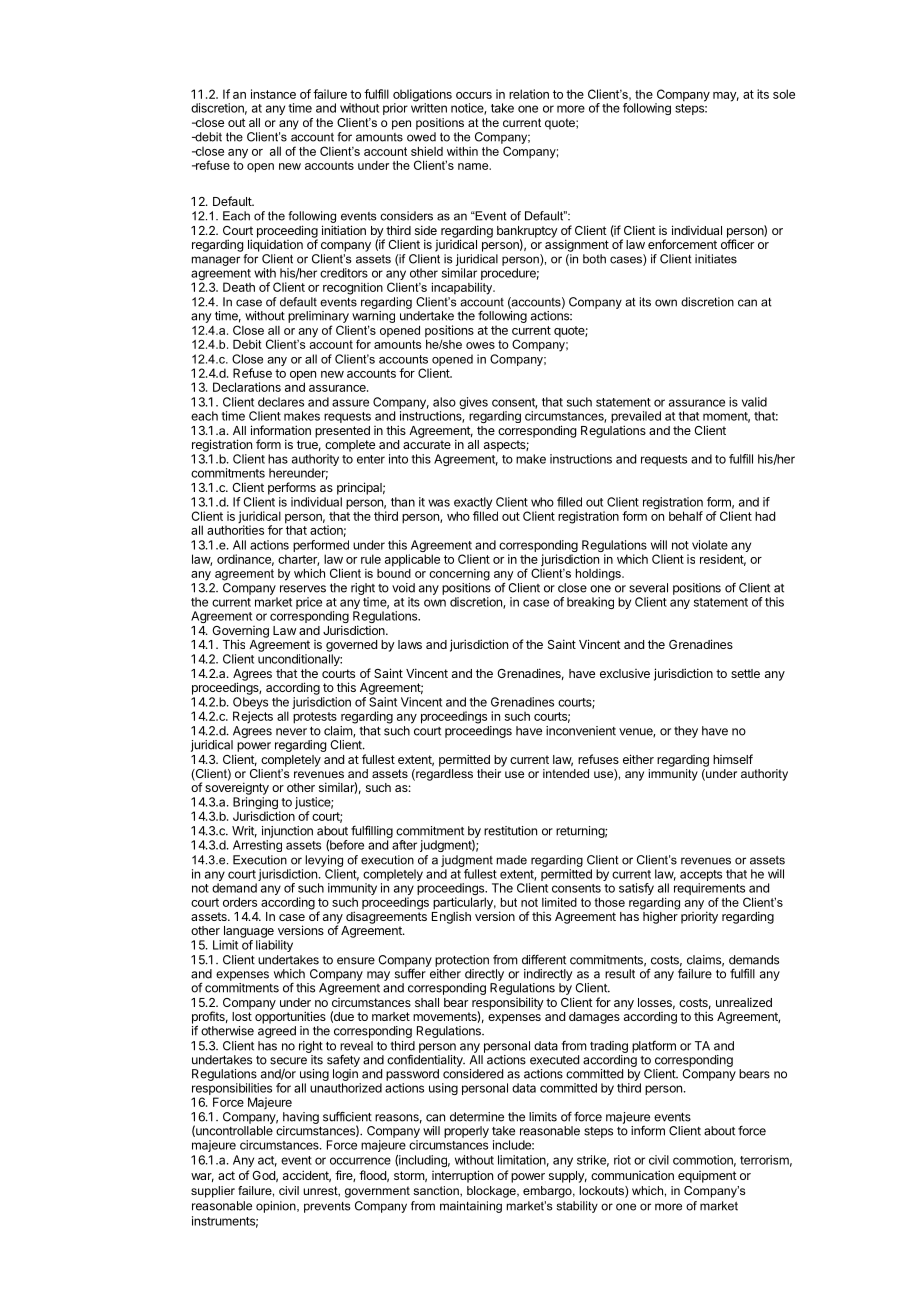 Image resolution: width=924 pixels, height=1308 pixels. Describe the element at coordinates (301, 1119) in the screenshot. I see `having` at that location.
